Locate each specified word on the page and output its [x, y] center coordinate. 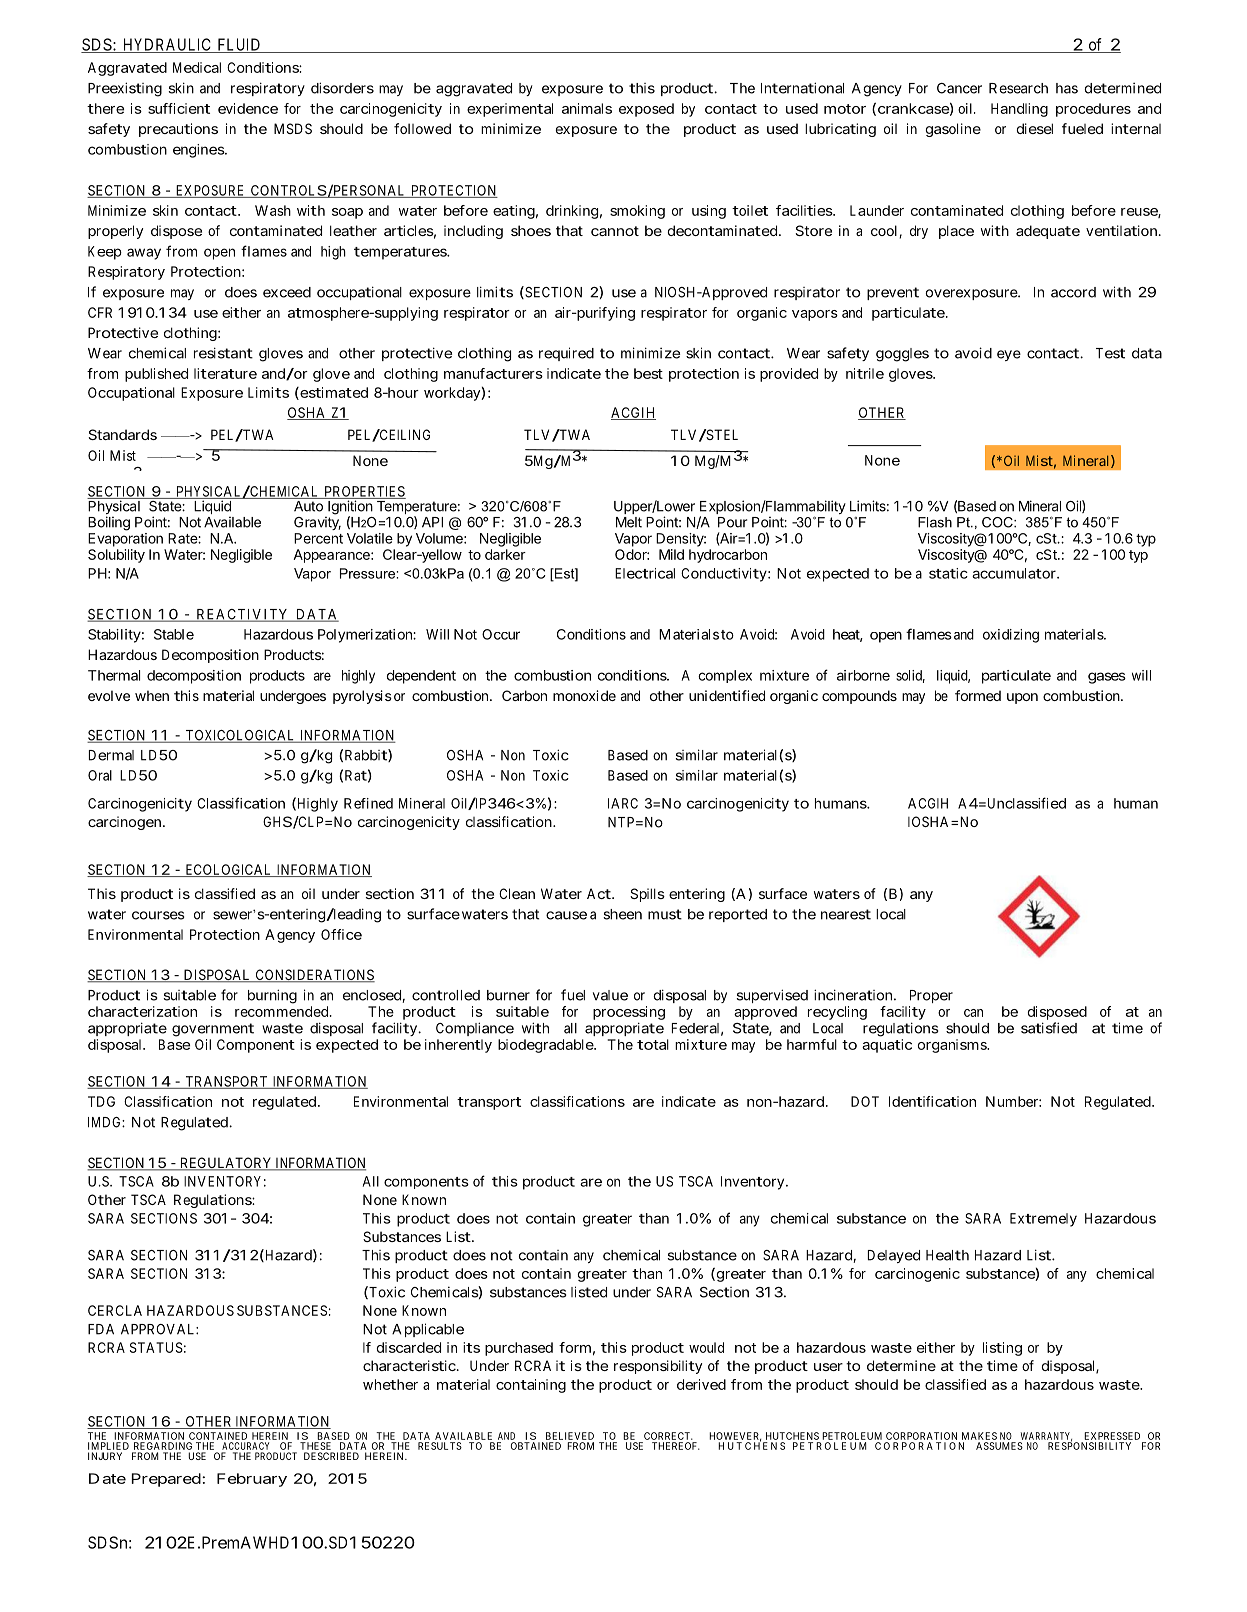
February [252, 1480]
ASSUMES [999, 1446]
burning [272, 996]
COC [998, 522]
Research [1018, 88]
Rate [183, 538]
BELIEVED [570, 1436]
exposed [646, 110]
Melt [629, 522]
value [610, 995]
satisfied [1049, 1028]
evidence [248, 108]
